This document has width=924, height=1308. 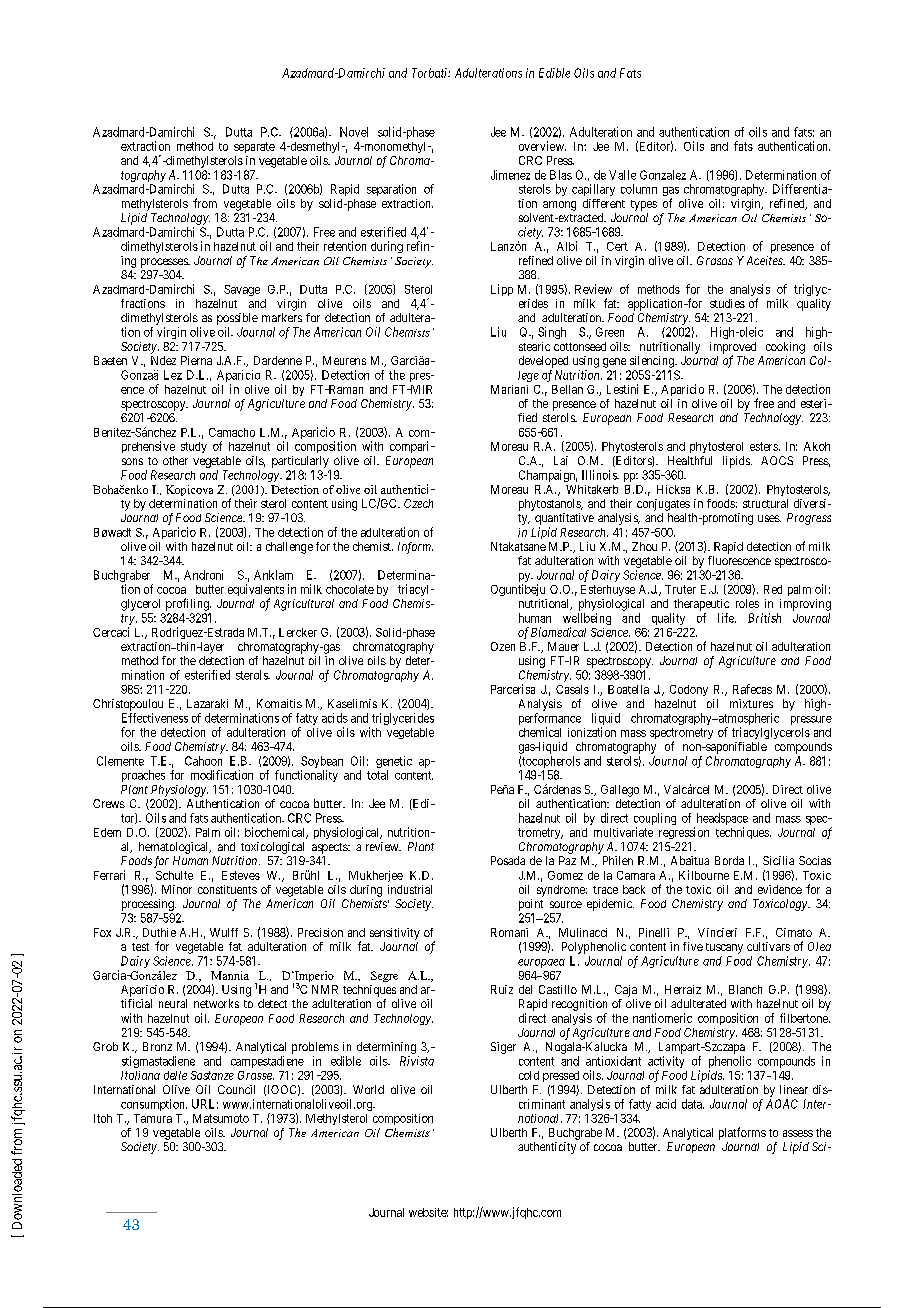 I want to click on improved, so click(x=733, y=349).
